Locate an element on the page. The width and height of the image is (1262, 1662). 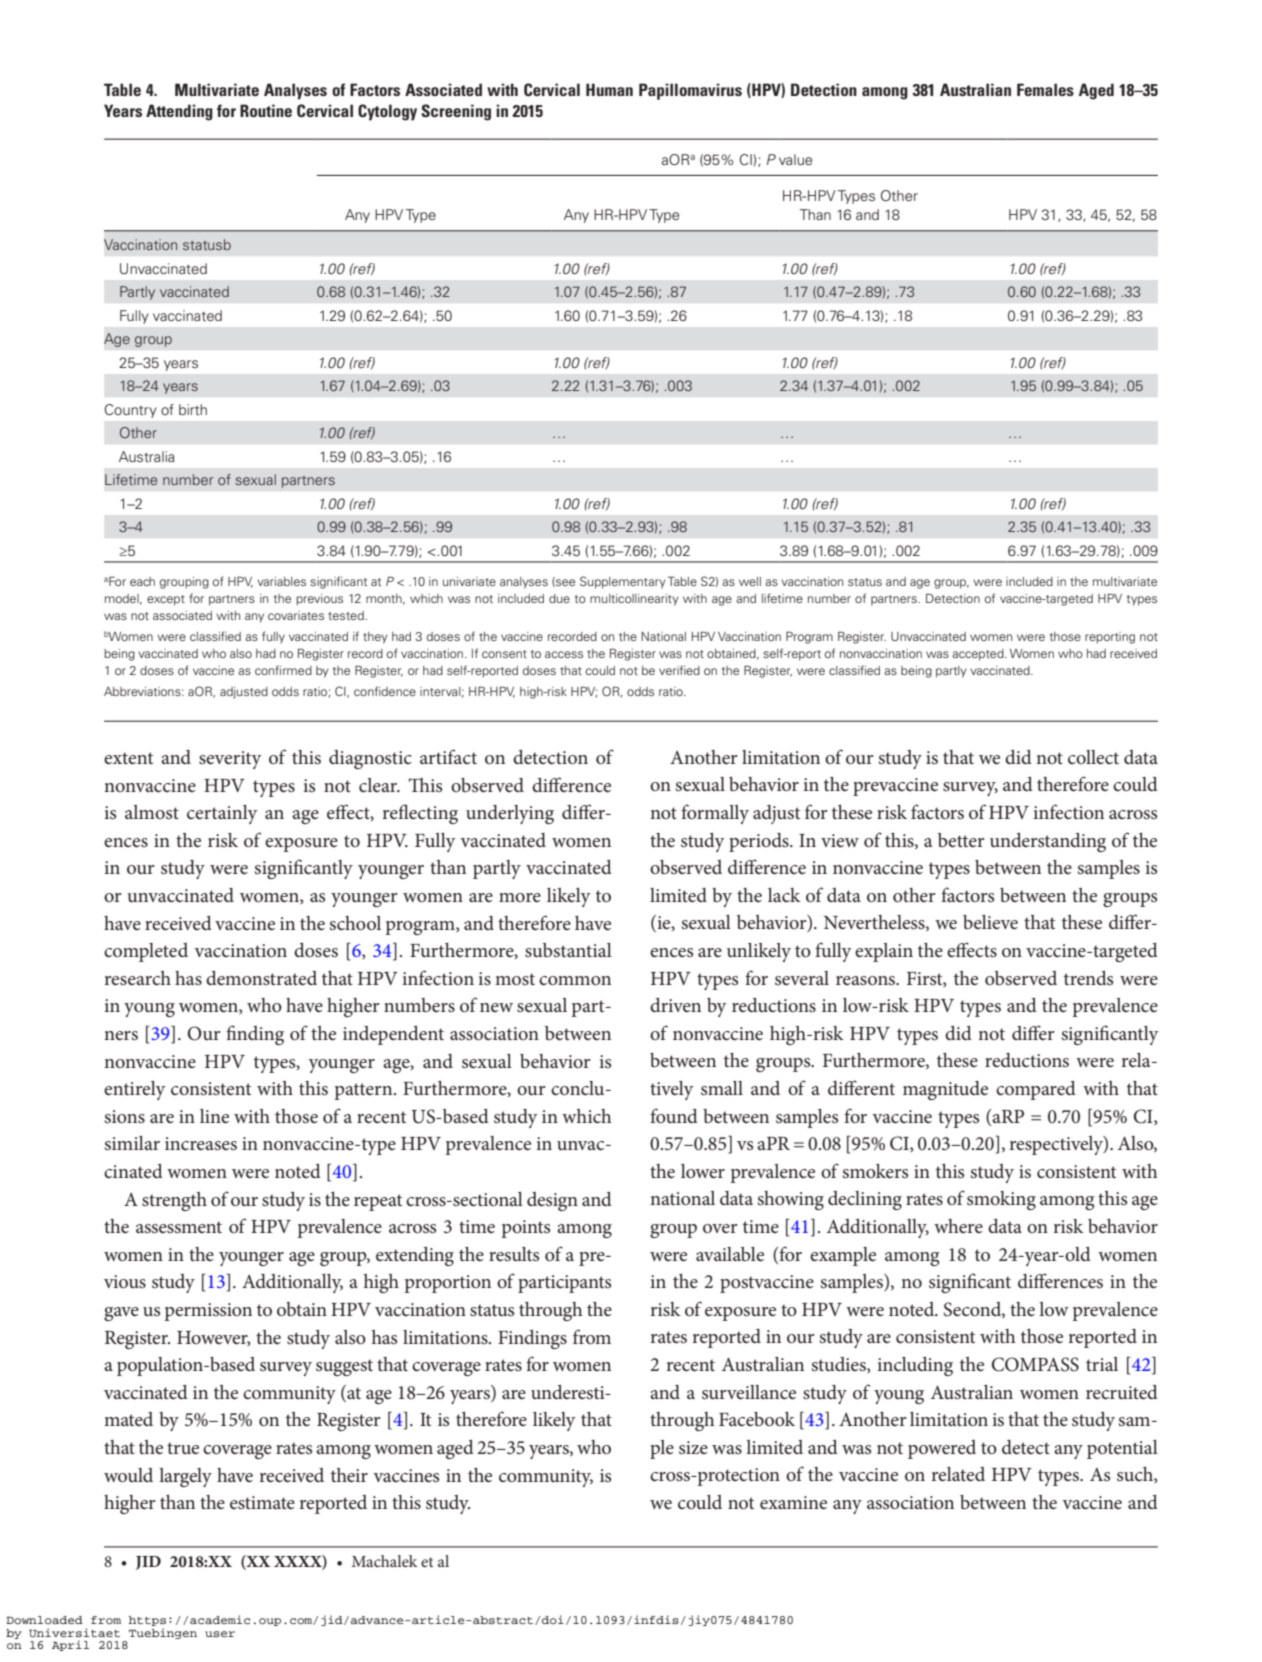
certainly is located at coordinates (222, 814).
